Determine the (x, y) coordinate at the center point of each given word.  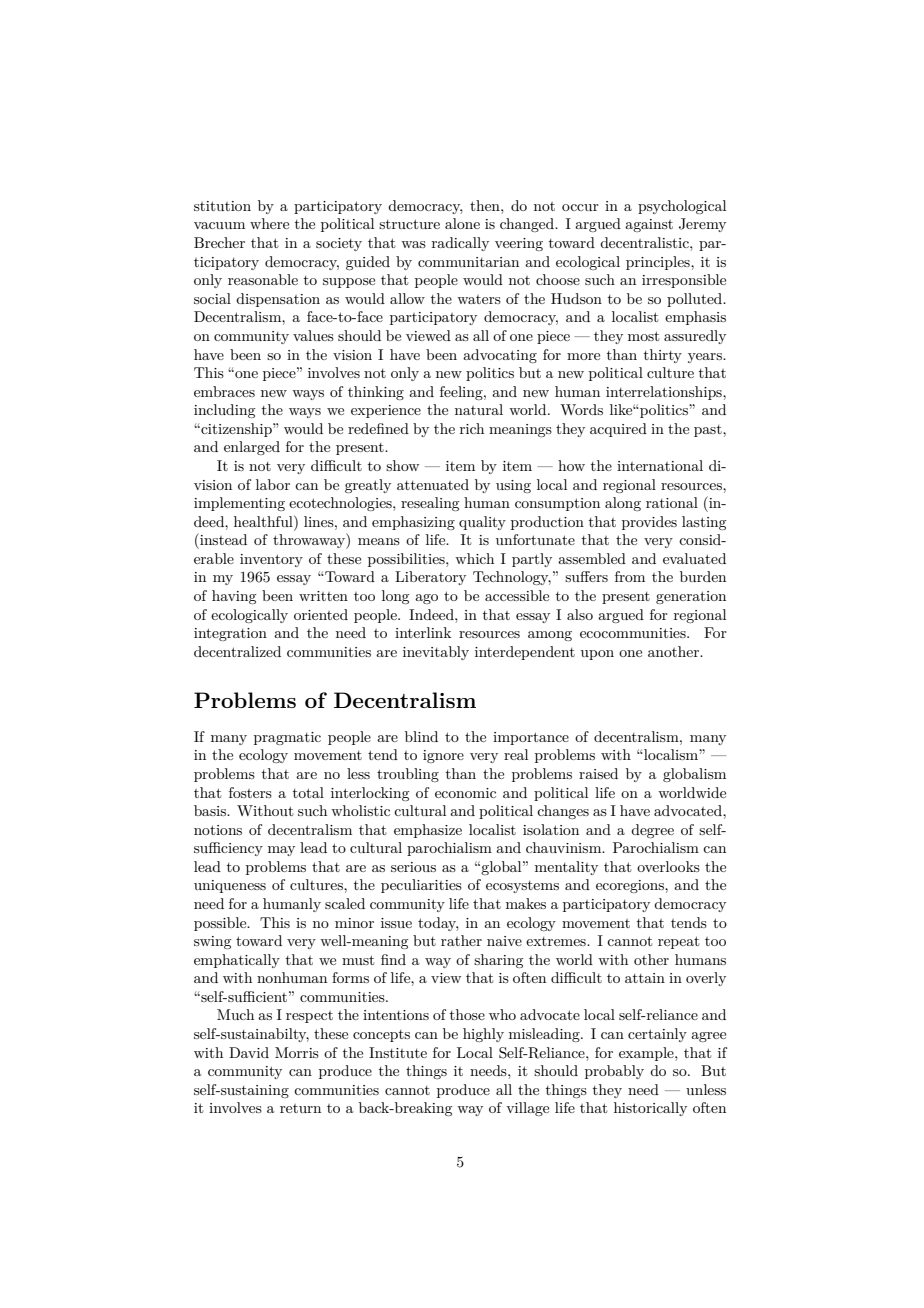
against (649, 225)
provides (649, 523)
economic (465, 793)
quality (482, 523)
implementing (239, 504)
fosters (250, 792)
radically (460, 244)
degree (652, 831)
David (249, 1052)
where (269, 223)
